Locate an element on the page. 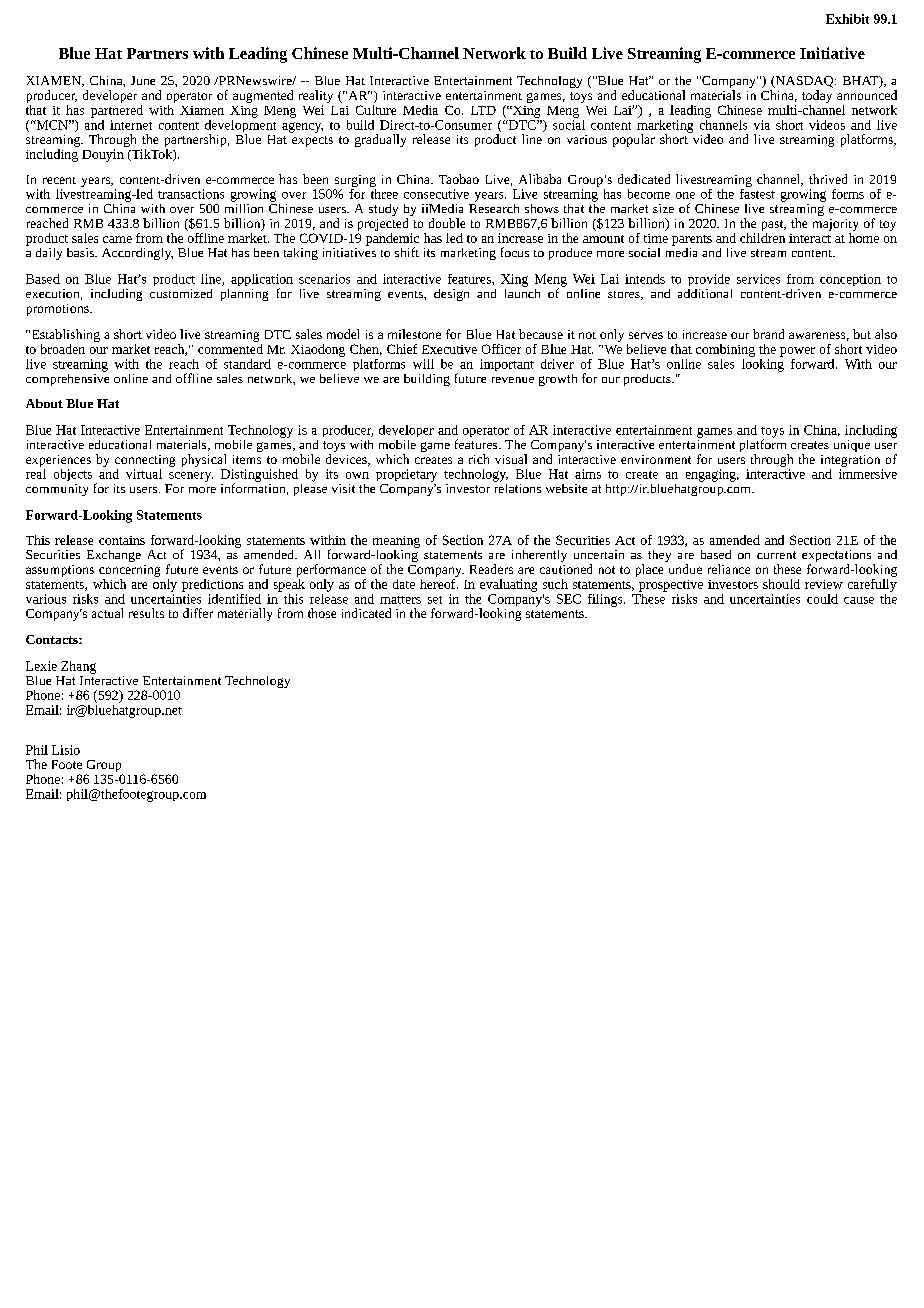 The image size is (924, 1308). transactions is located at coordinates (191, 194).
